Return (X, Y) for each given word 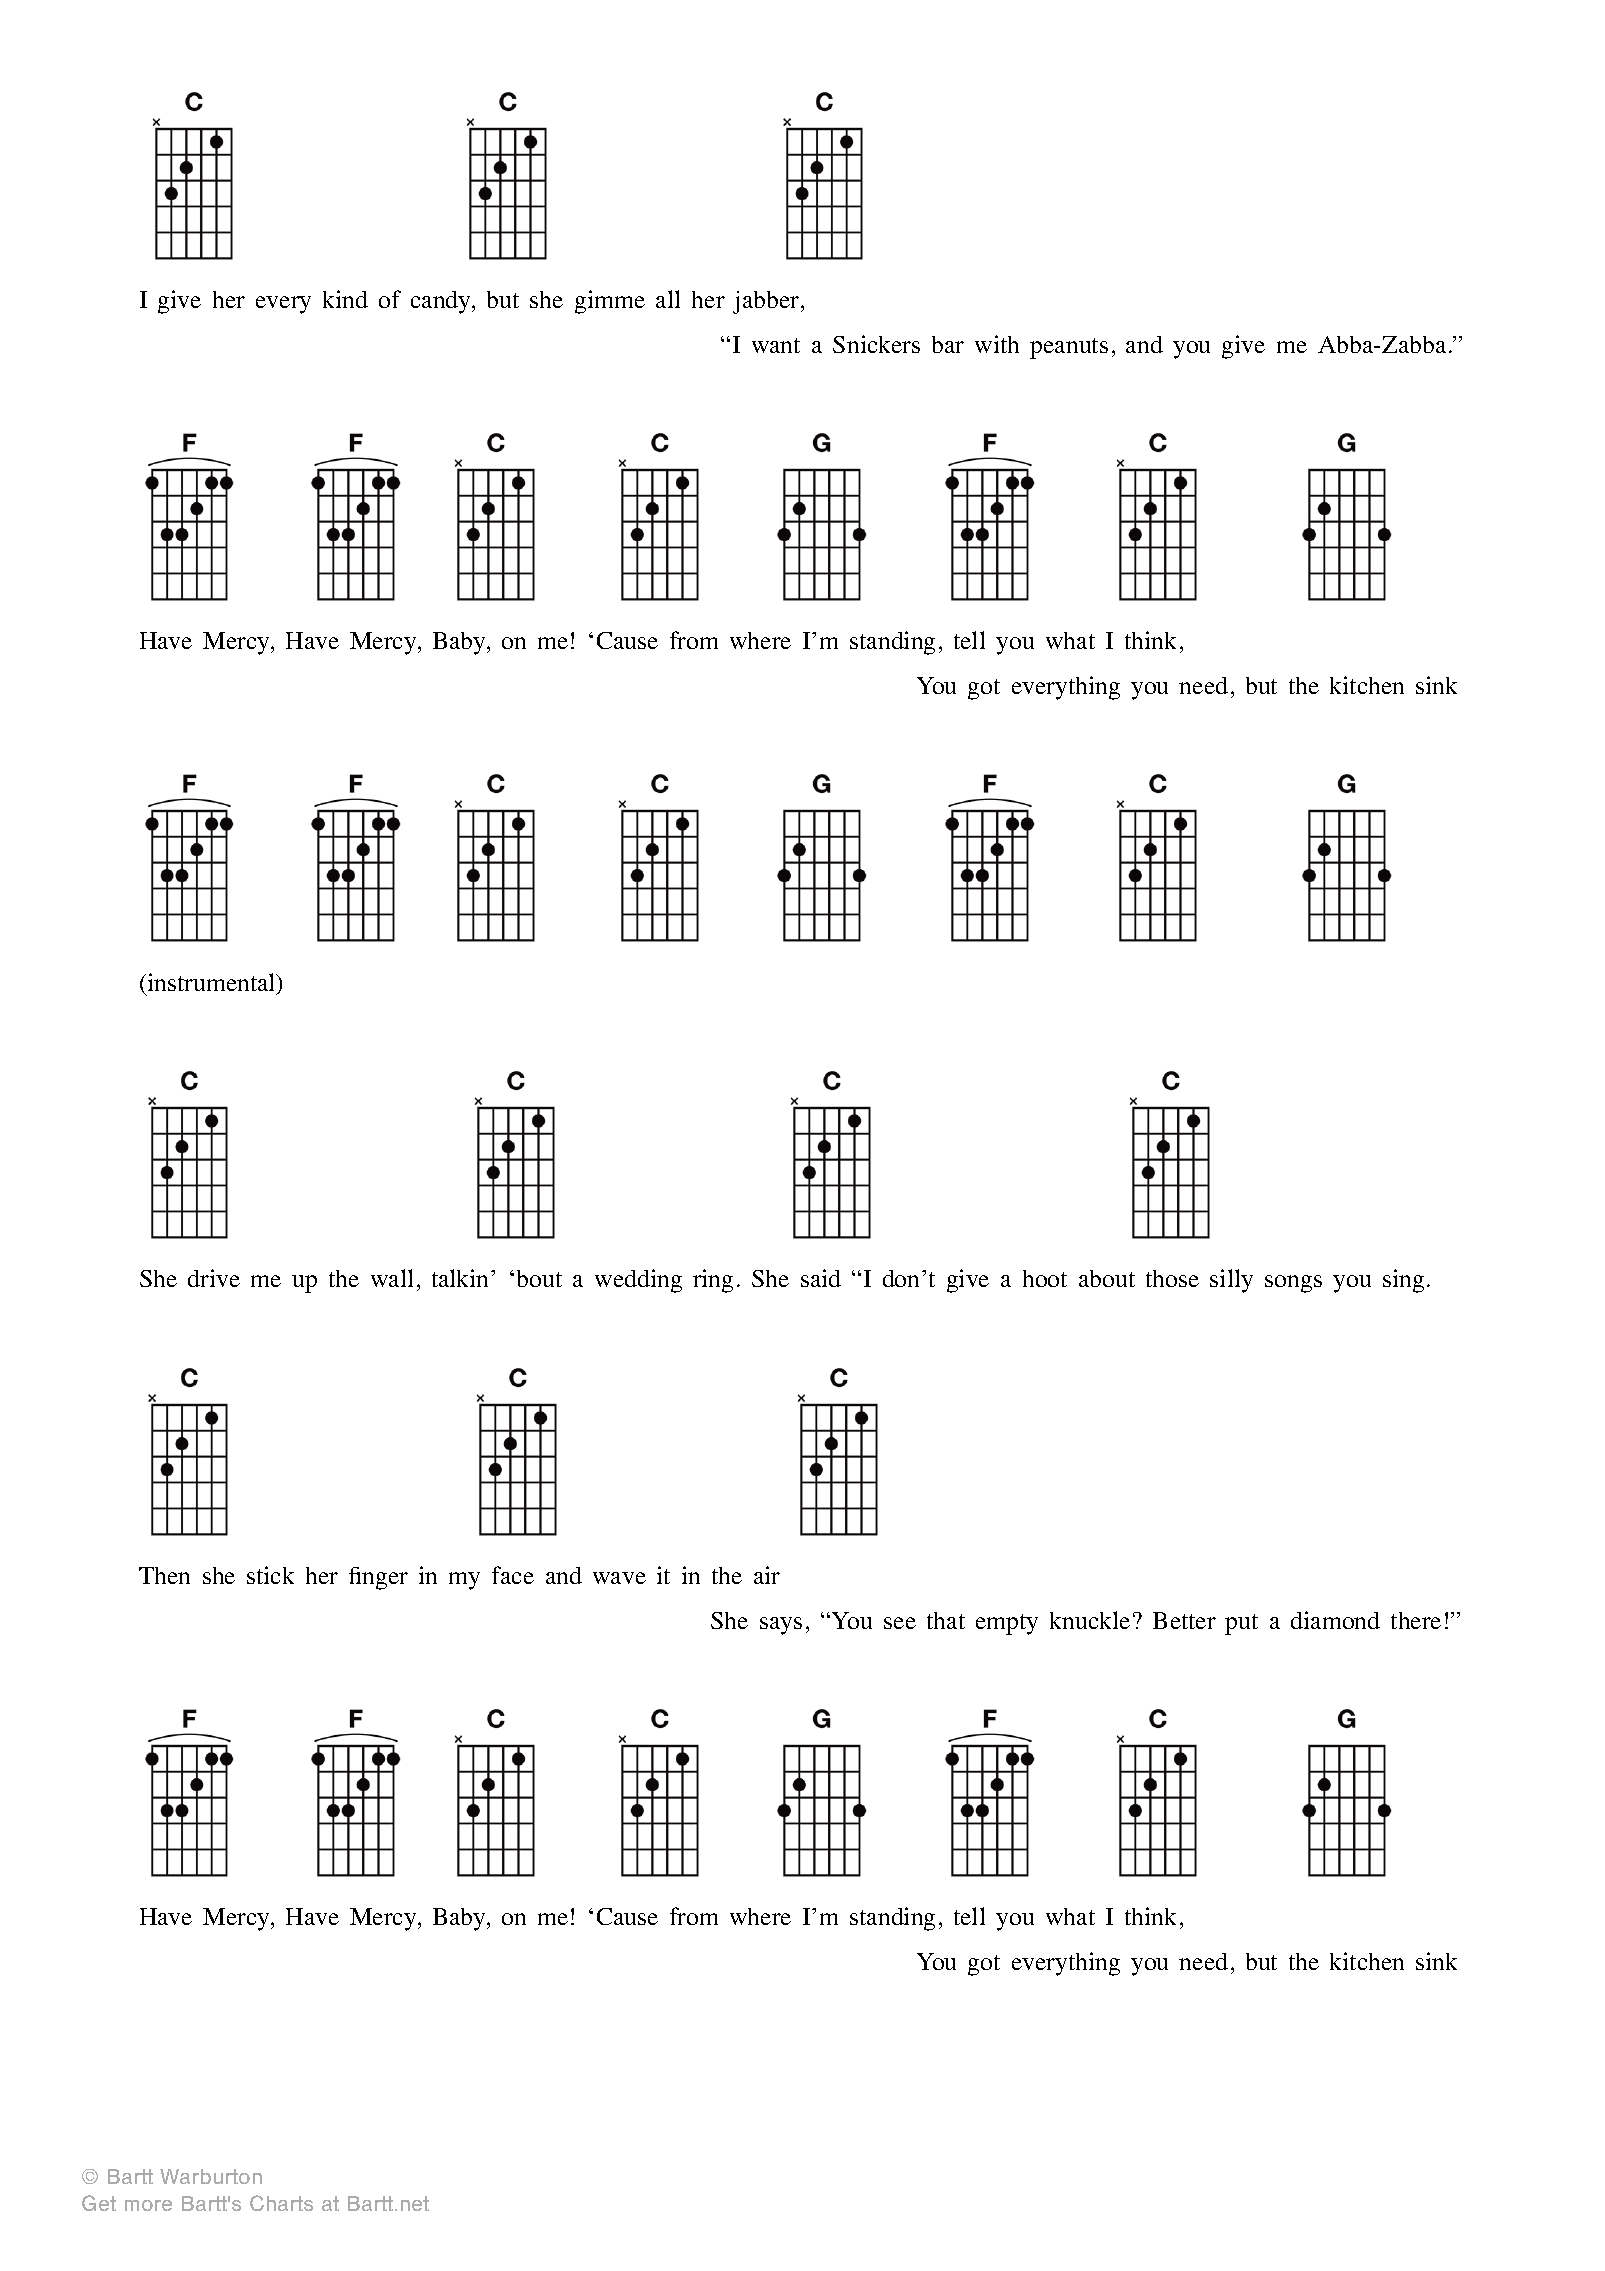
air (767, 1575)
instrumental (213, 983)
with (997, 344)
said (821, 1278)
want (776, 345)
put (1241, 1624)
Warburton (211, 2176)
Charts (281, 2203)
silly (1231, 1281)
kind (345, 299)
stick (270, 1575)
